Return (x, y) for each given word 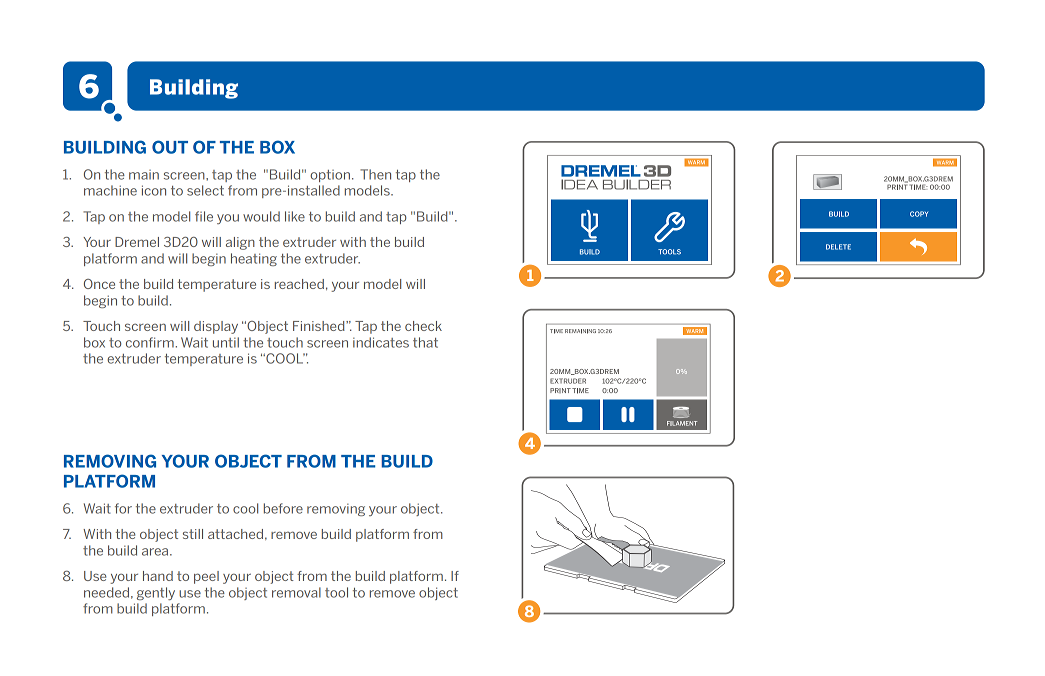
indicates (381, 342)
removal (296, 592)
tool (336, 592)
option (330, 176)
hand (158, 576)
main (144, 175)
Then (375, 174)
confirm (151, 342)
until (226, 342)
